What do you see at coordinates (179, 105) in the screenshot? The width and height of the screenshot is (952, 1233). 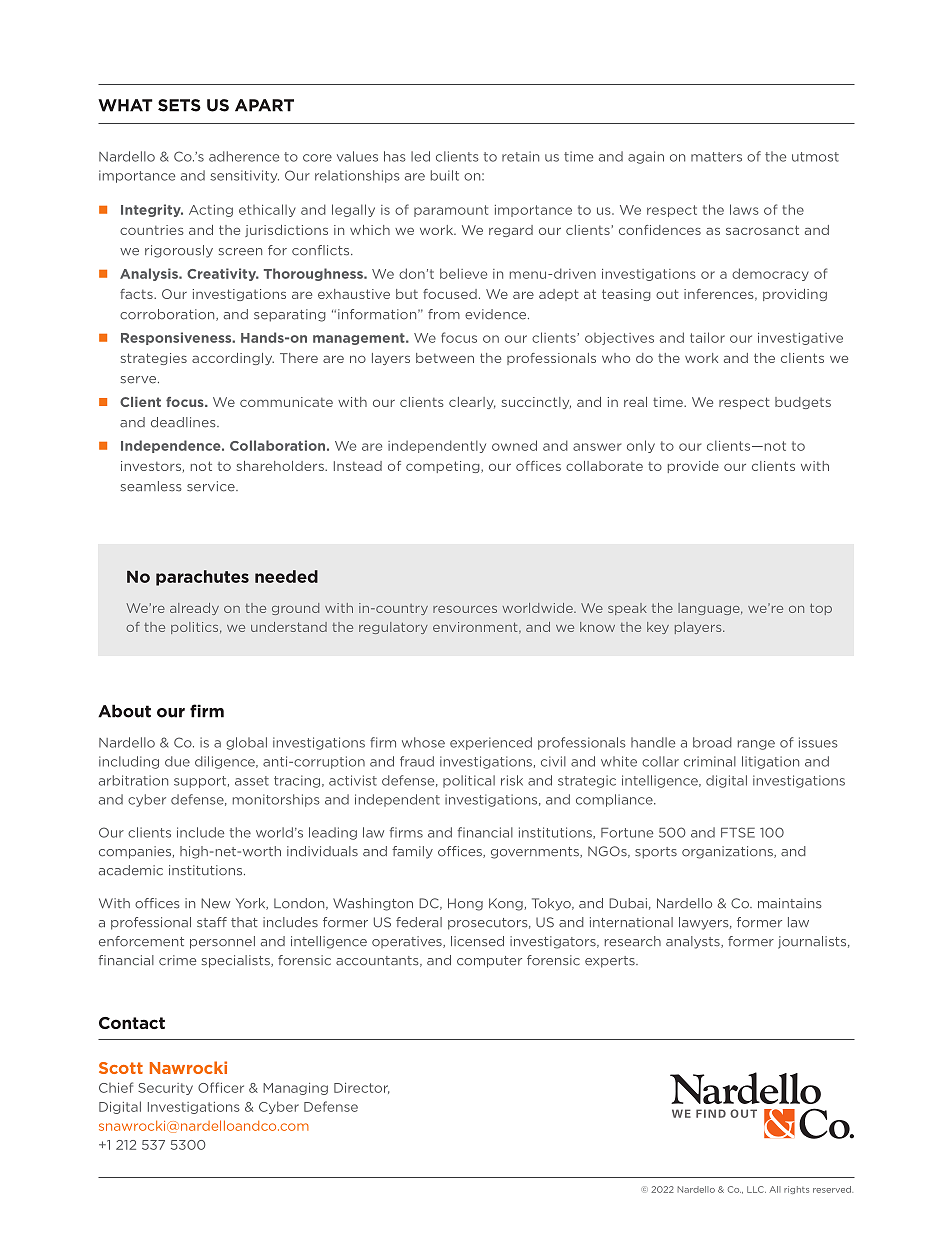 I see `SETS` at bounding box center [179, 105].
